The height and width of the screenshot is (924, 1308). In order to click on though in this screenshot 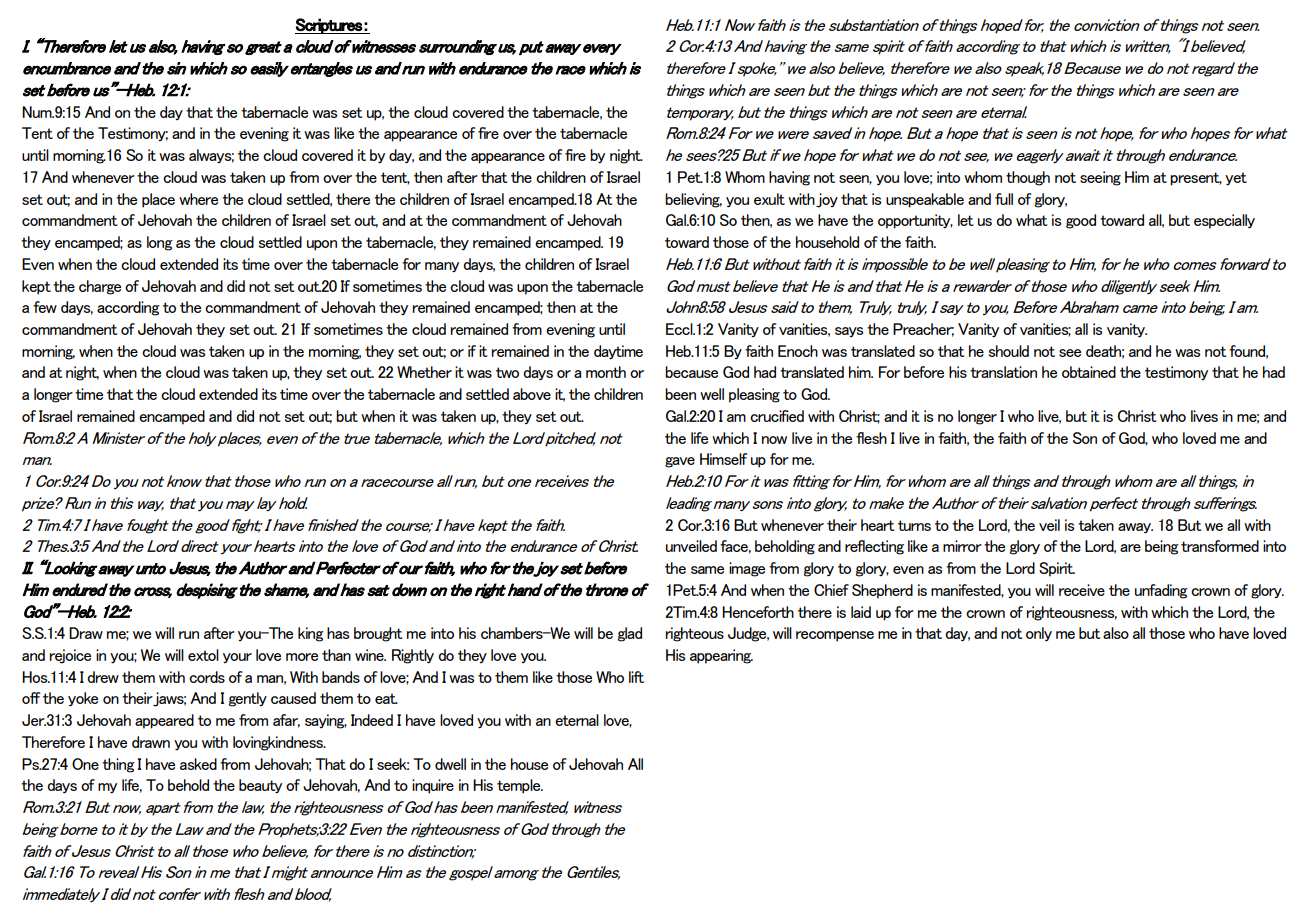, I will do `click(1028, 178)`.
